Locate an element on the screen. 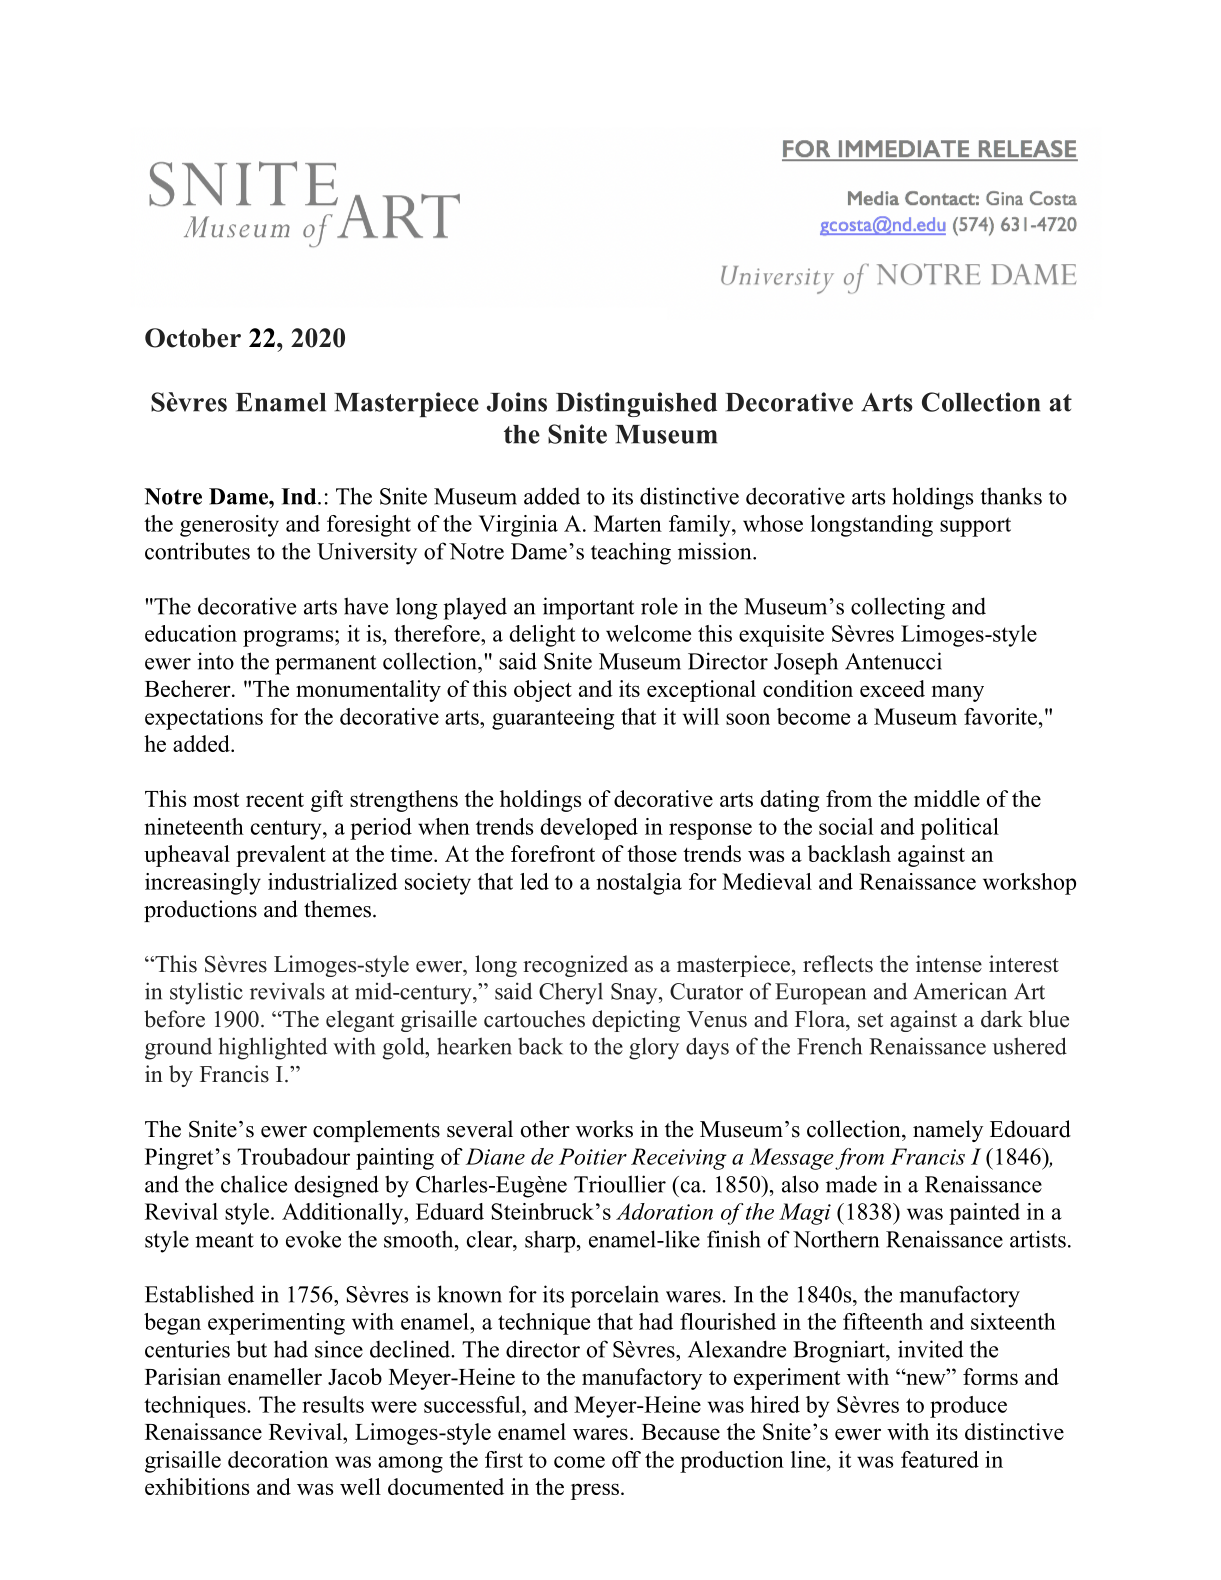 This screenshot has height=1580, width=1221. nostalgia is located at coordinates (639, 884).
